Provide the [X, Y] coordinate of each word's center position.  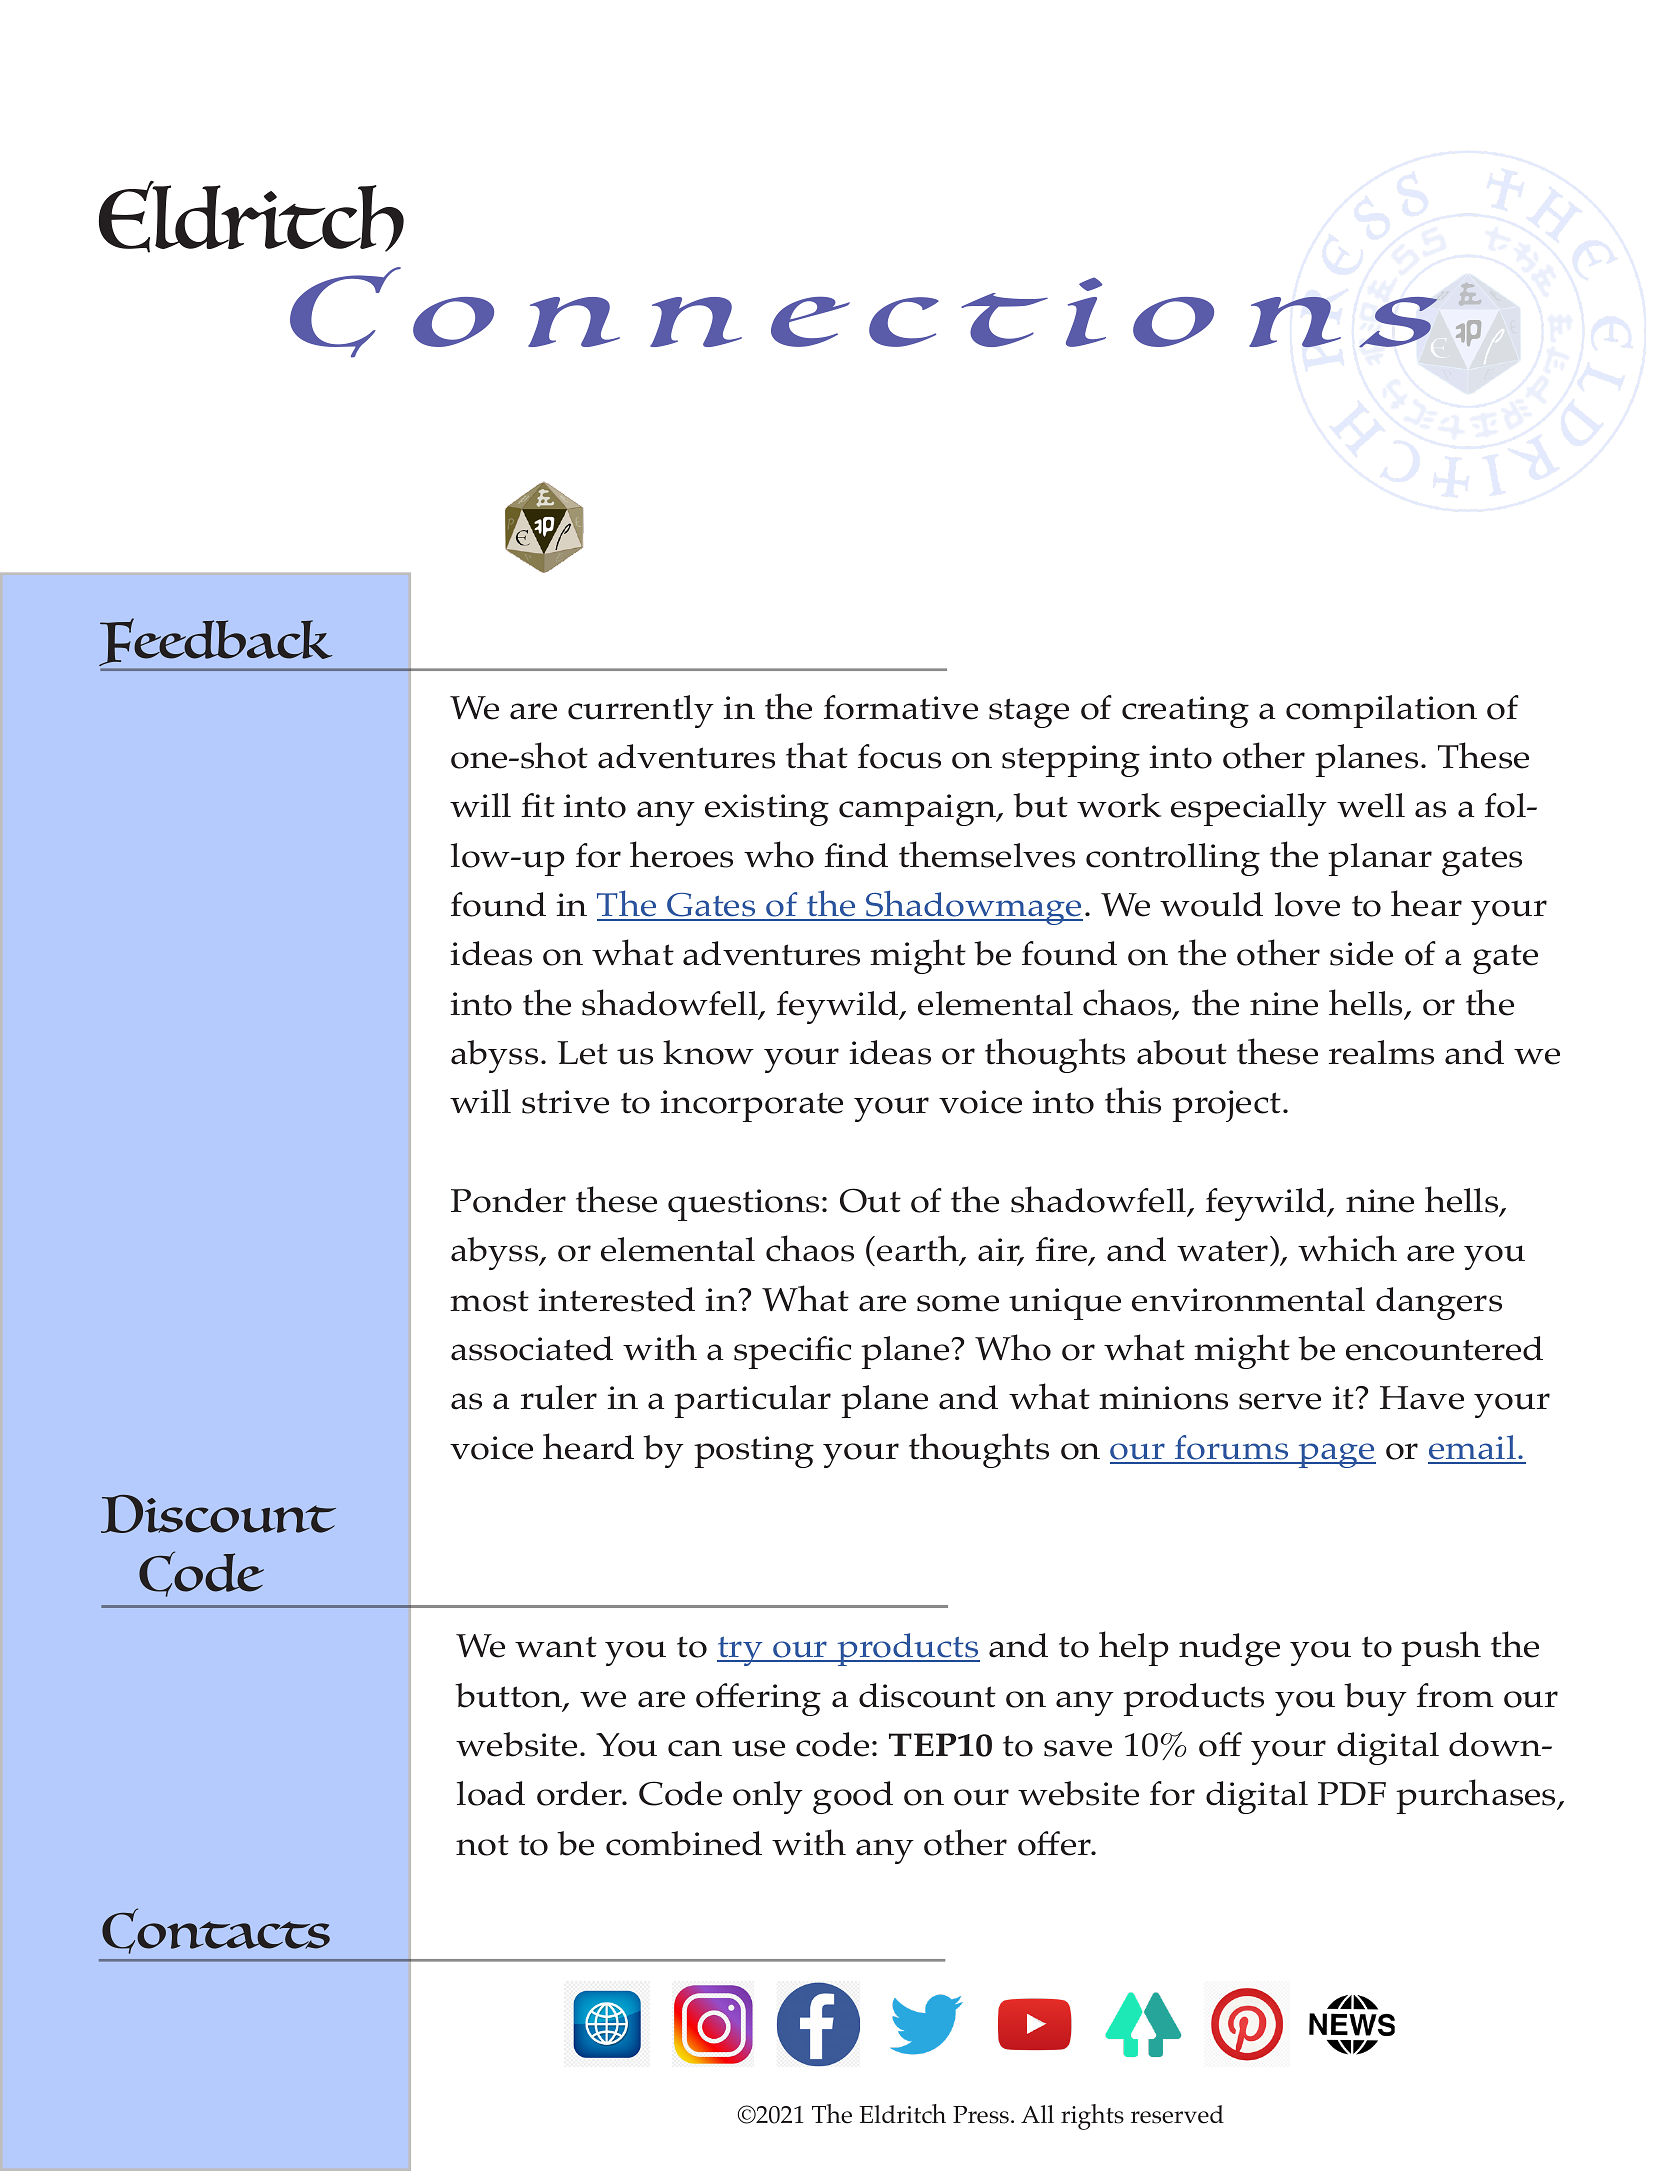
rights [1092, 2117]
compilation [1381, 711]
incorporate [752, 1106]
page [1336, 1455]
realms [1381, 1052]
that [817, 755]
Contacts [216, 1931]
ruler [559, 1397]
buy [1375, 1699]
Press [981, 2115]
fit [538, 805]
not [482, 1845]
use [758, 1748]
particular [752, 1401]
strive [565, 1102]
